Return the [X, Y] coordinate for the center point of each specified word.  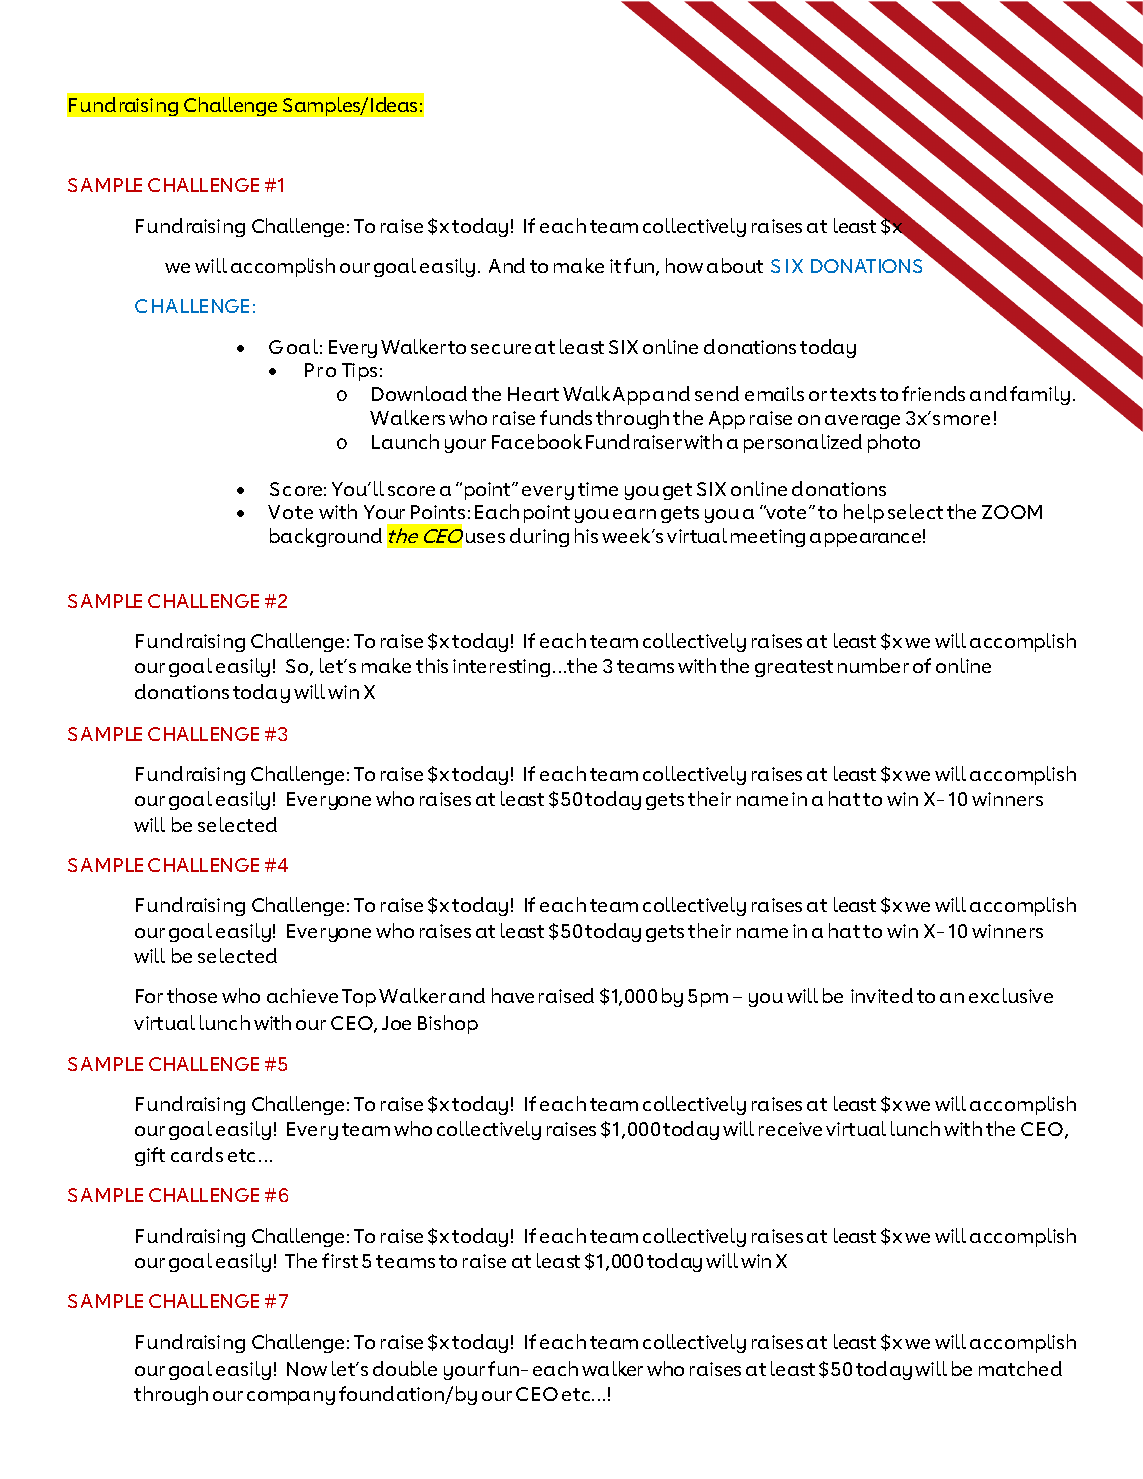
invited [882, 995]
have [513, 995]
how [684, 265]
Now [307, 1369]
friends [933, 393]
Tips [359, 372]
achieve [302, 995]
